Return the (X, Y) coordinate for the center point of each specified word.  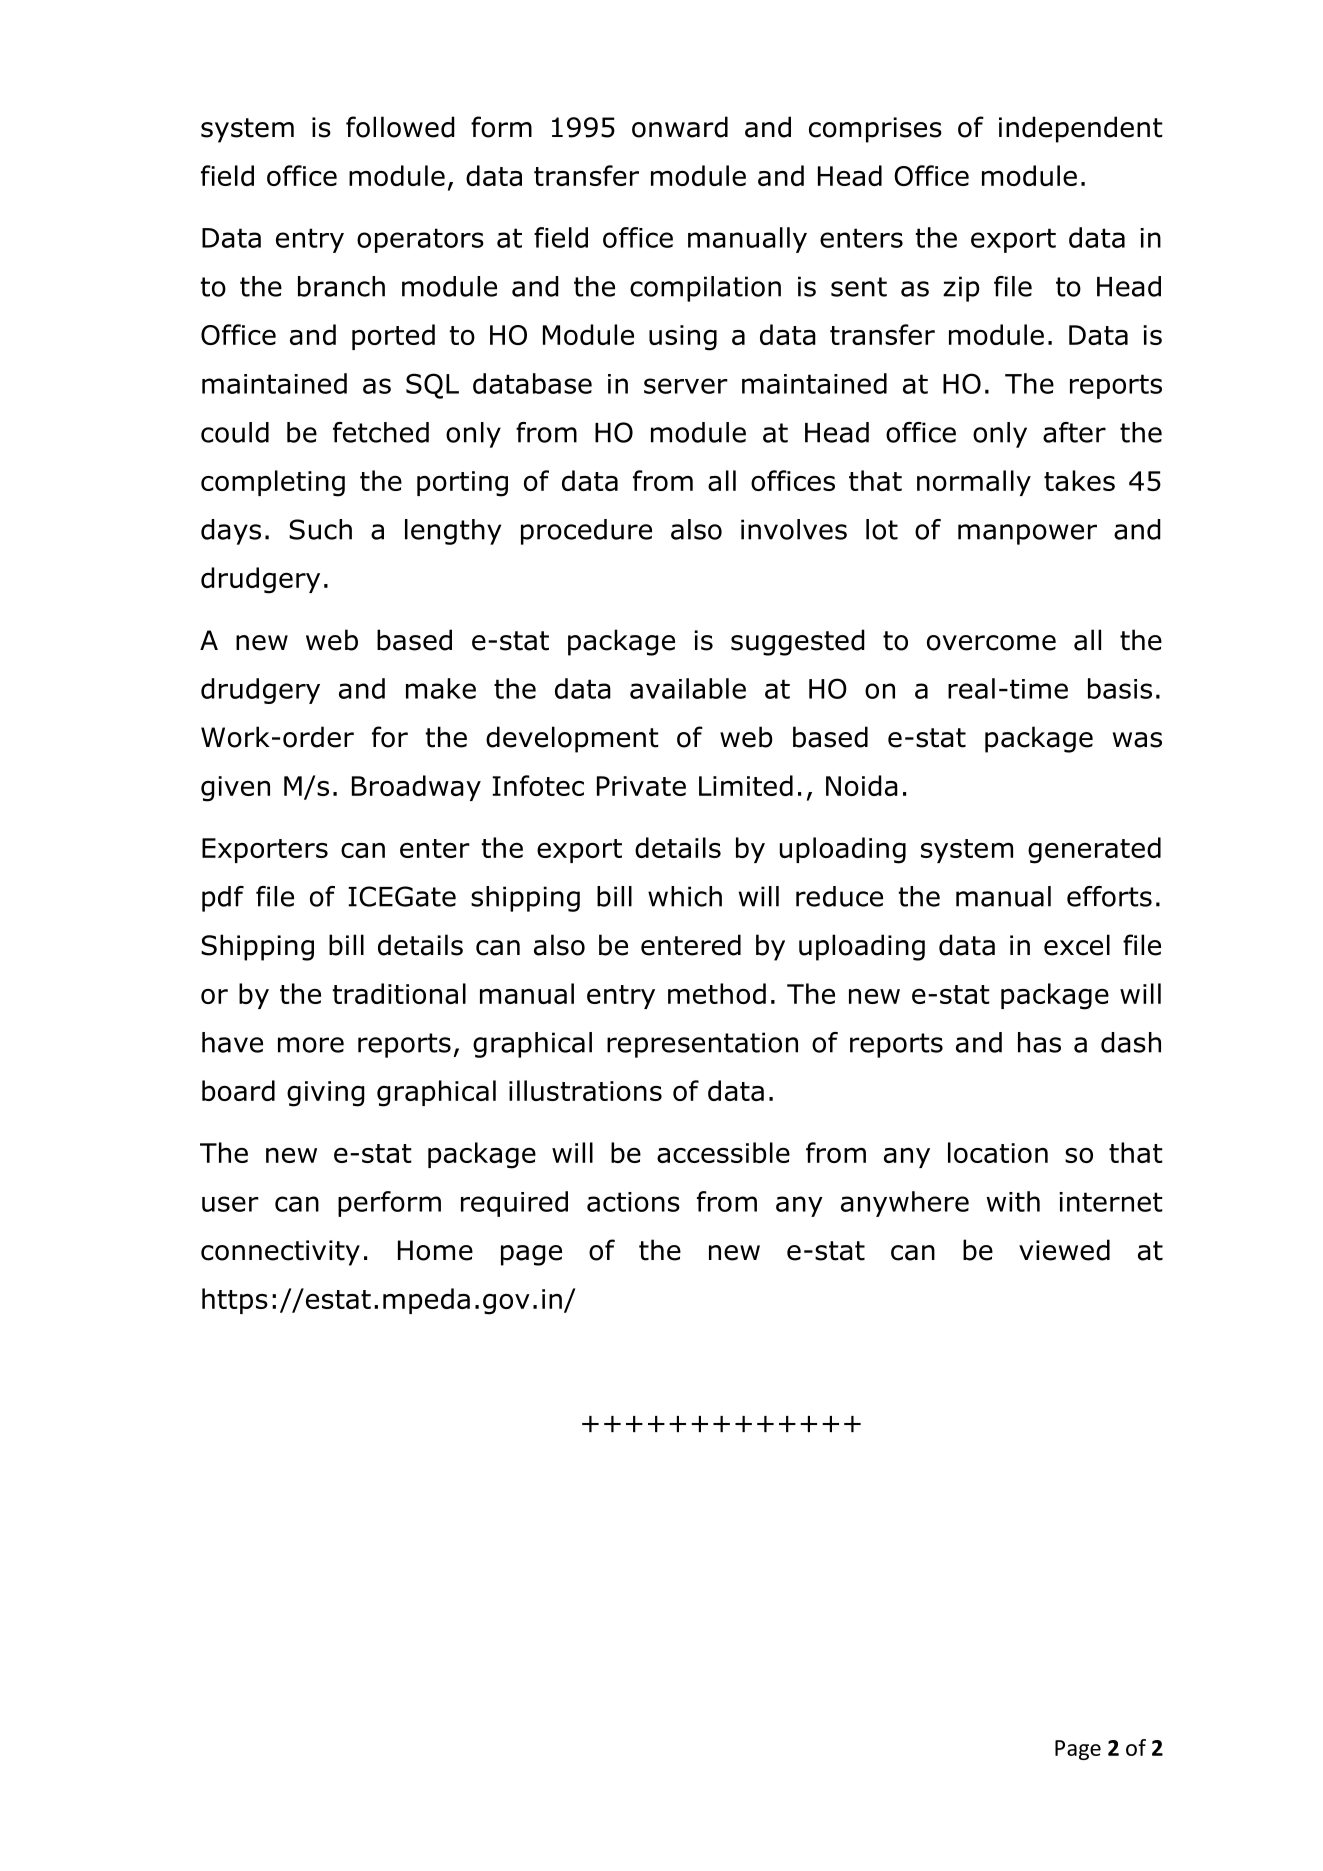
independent (1081, 129)
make (441, 688)
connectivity (280, 1253)
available (688, 688)
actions (633, 1202)
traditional (399, 993)
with (1013, 1201)
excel (1077, 945)
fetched (381, 432)
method (717, 993)
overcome (991, 643)
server (686, 386)
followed (400, 127)
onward (680, 127)
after (1074, 432)
